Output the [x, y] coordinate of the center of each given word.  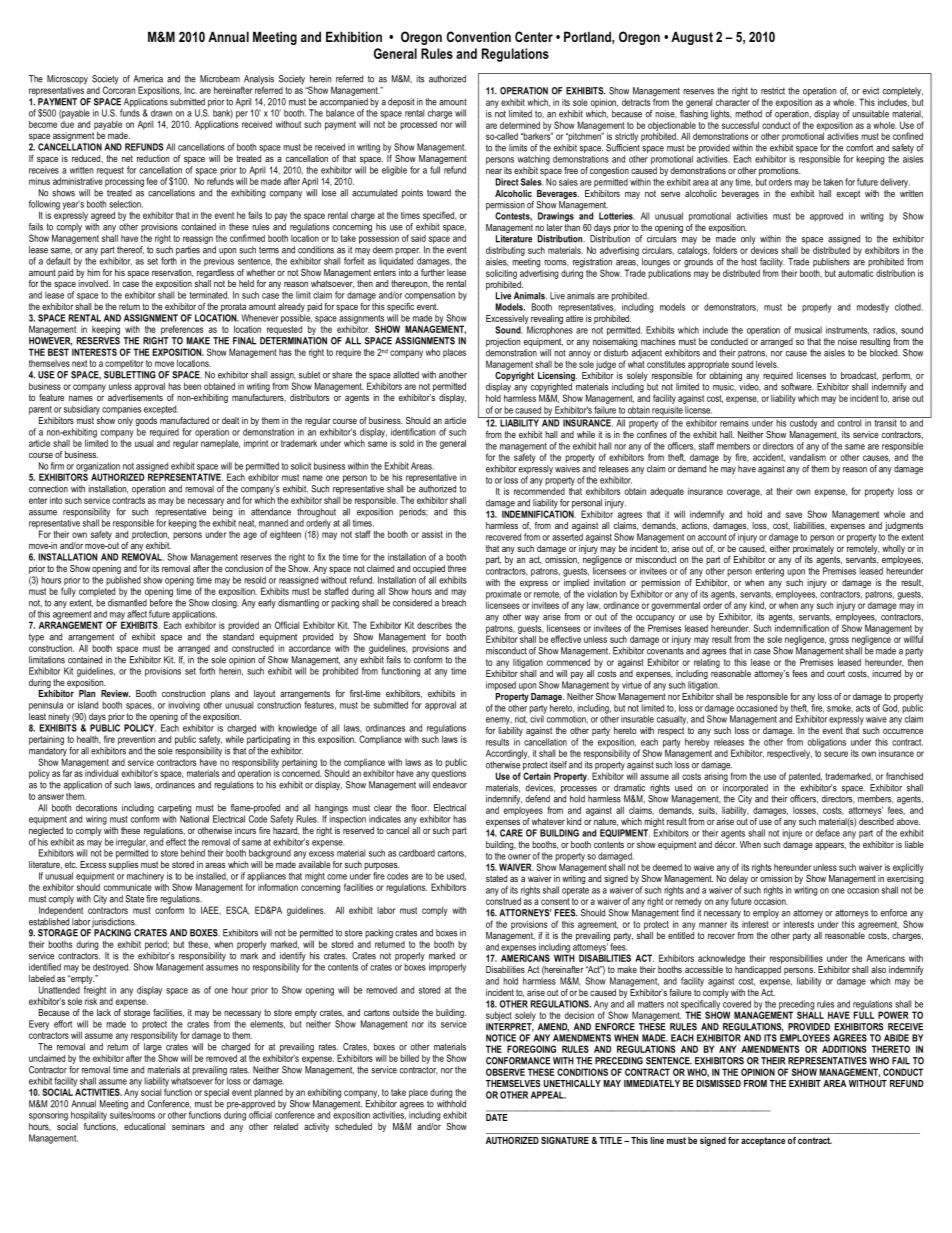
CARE [511, 833]
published [123, 582]
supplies [123, 864]
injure [792, 834]
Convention [479, 36]
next [79, 363]
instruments [847, 330]
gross [839, 641]
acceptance [763, 1141]
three [457, 568]
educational [145, 1126]
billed [409, 1058]
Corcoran [119, 89]
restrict [773, 91]
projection [503, 342]
